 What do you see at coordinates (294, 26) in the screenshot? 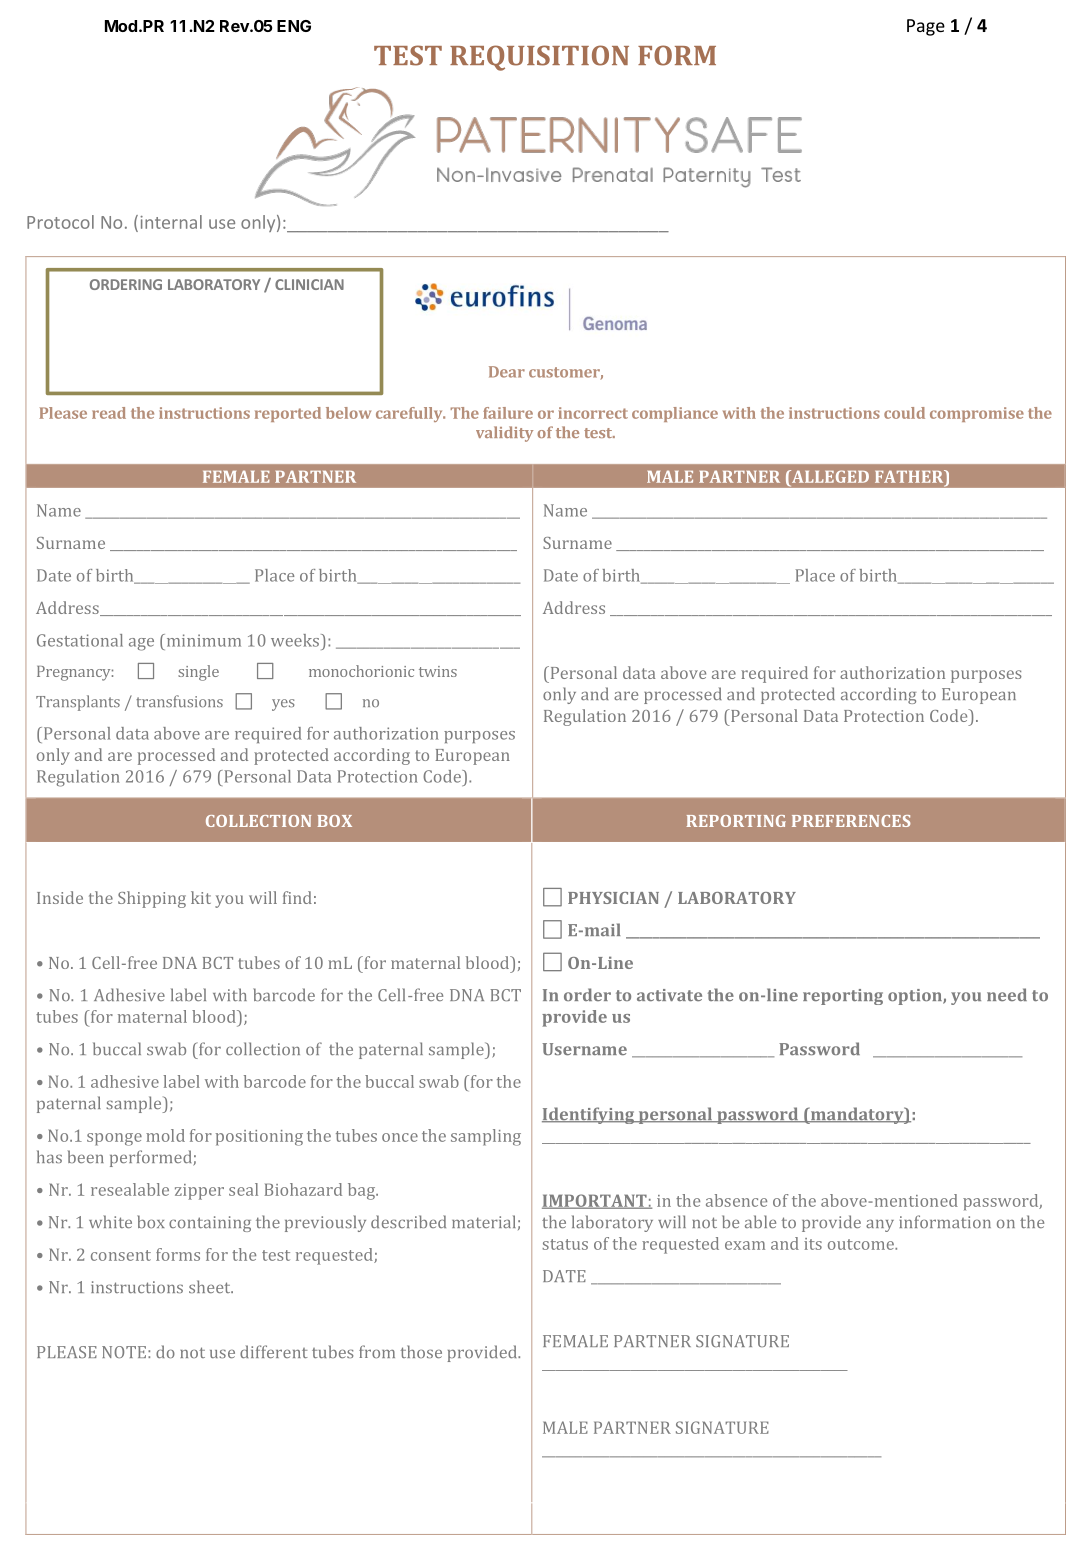
I see `ENG` at bounding box center [294, 26].
